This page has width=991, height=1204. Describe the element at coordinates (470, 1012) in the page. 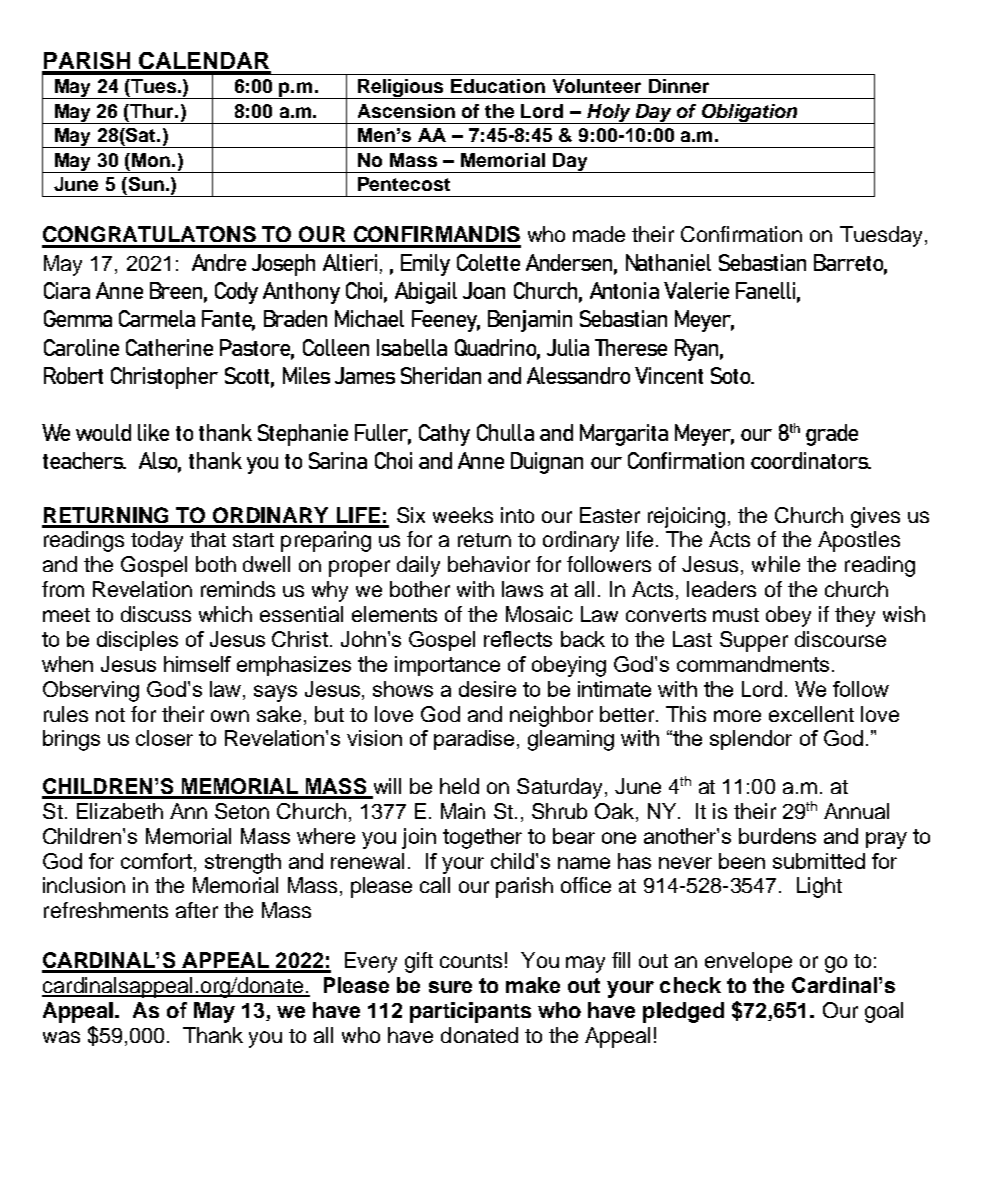

I see `participants` at that location.
